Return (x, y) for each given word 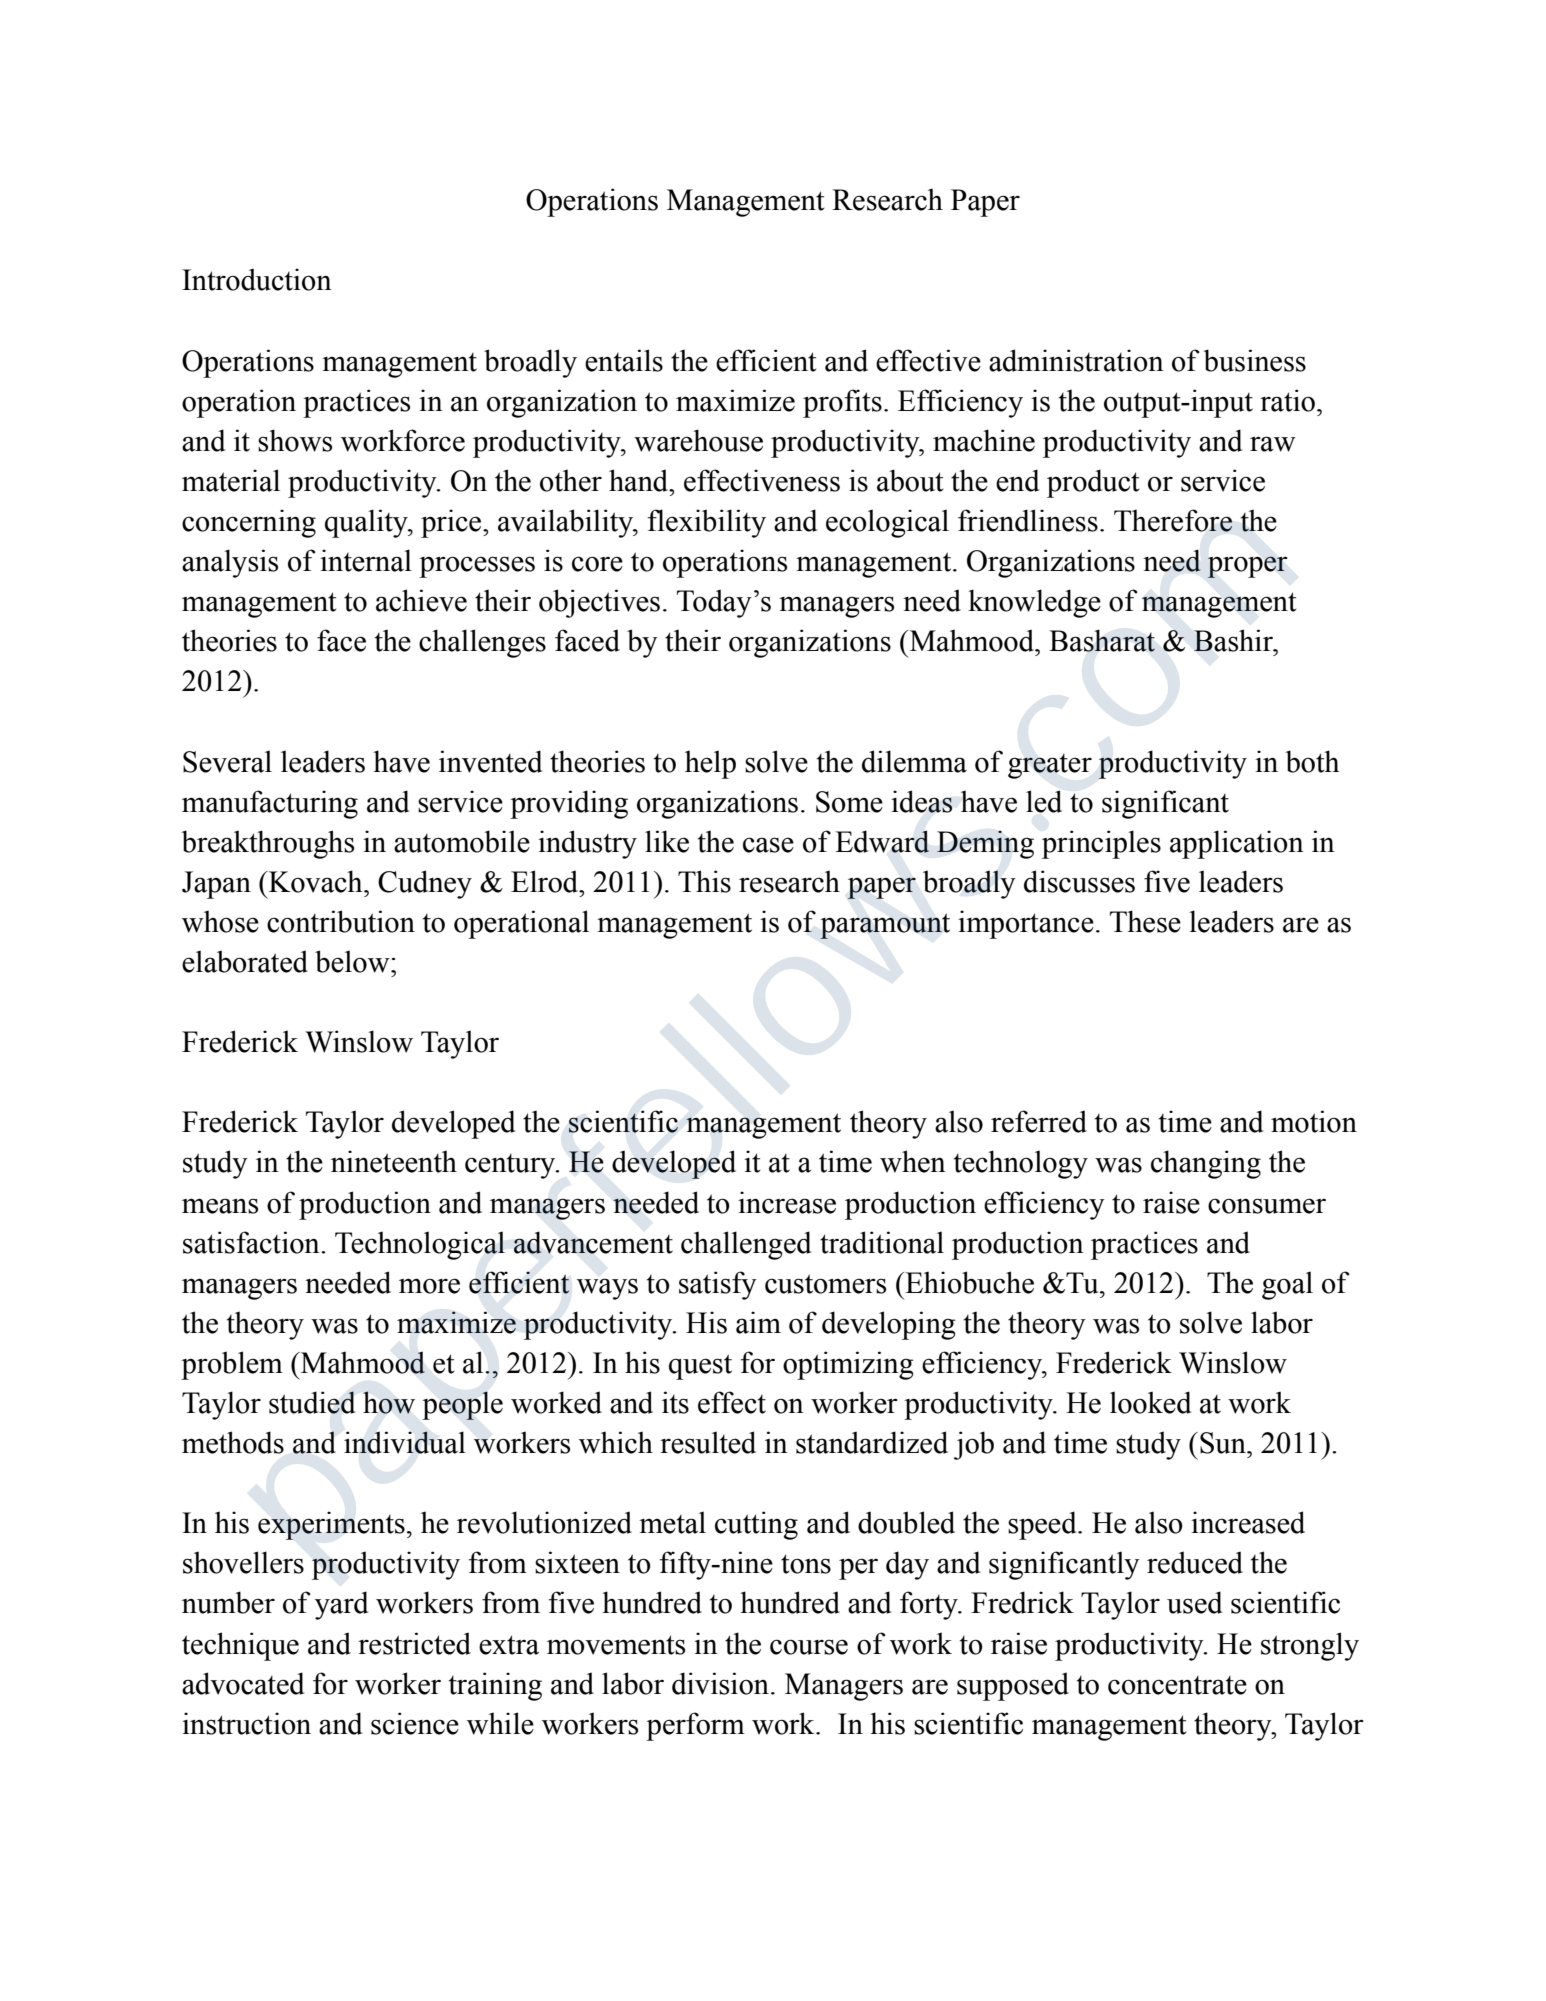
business (1254, 360)
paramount (885, 926)
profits (842, 403)
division (720, 1683)
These (1145, 921)
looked (1150, 1402)
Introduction (257, 279)
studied (312, 1402)
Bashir (1234, 640)
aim (758, 1322)
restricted (414, 1643)
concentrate (1177, 1685)
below (353, 961)
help (710, 764)
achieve (421, 600)
